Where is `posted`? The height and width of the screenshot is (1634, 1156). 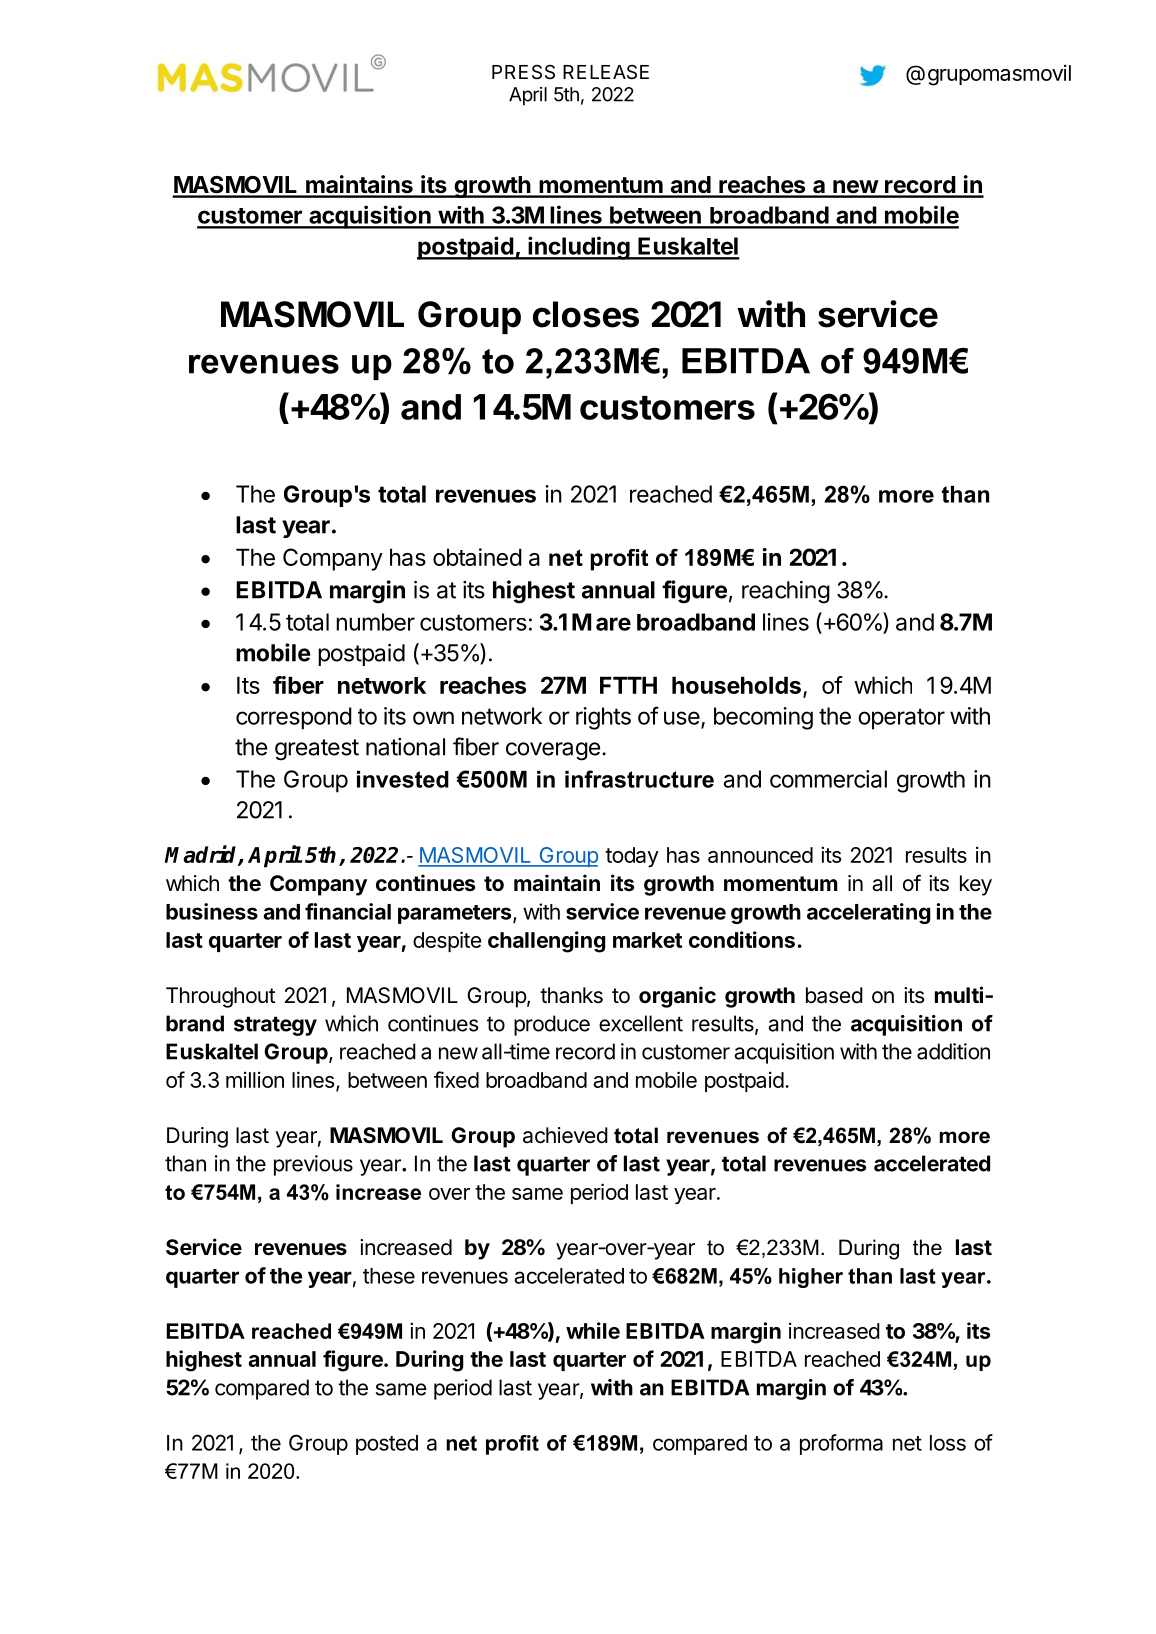
posted is located at coordinates (387, 1445).
